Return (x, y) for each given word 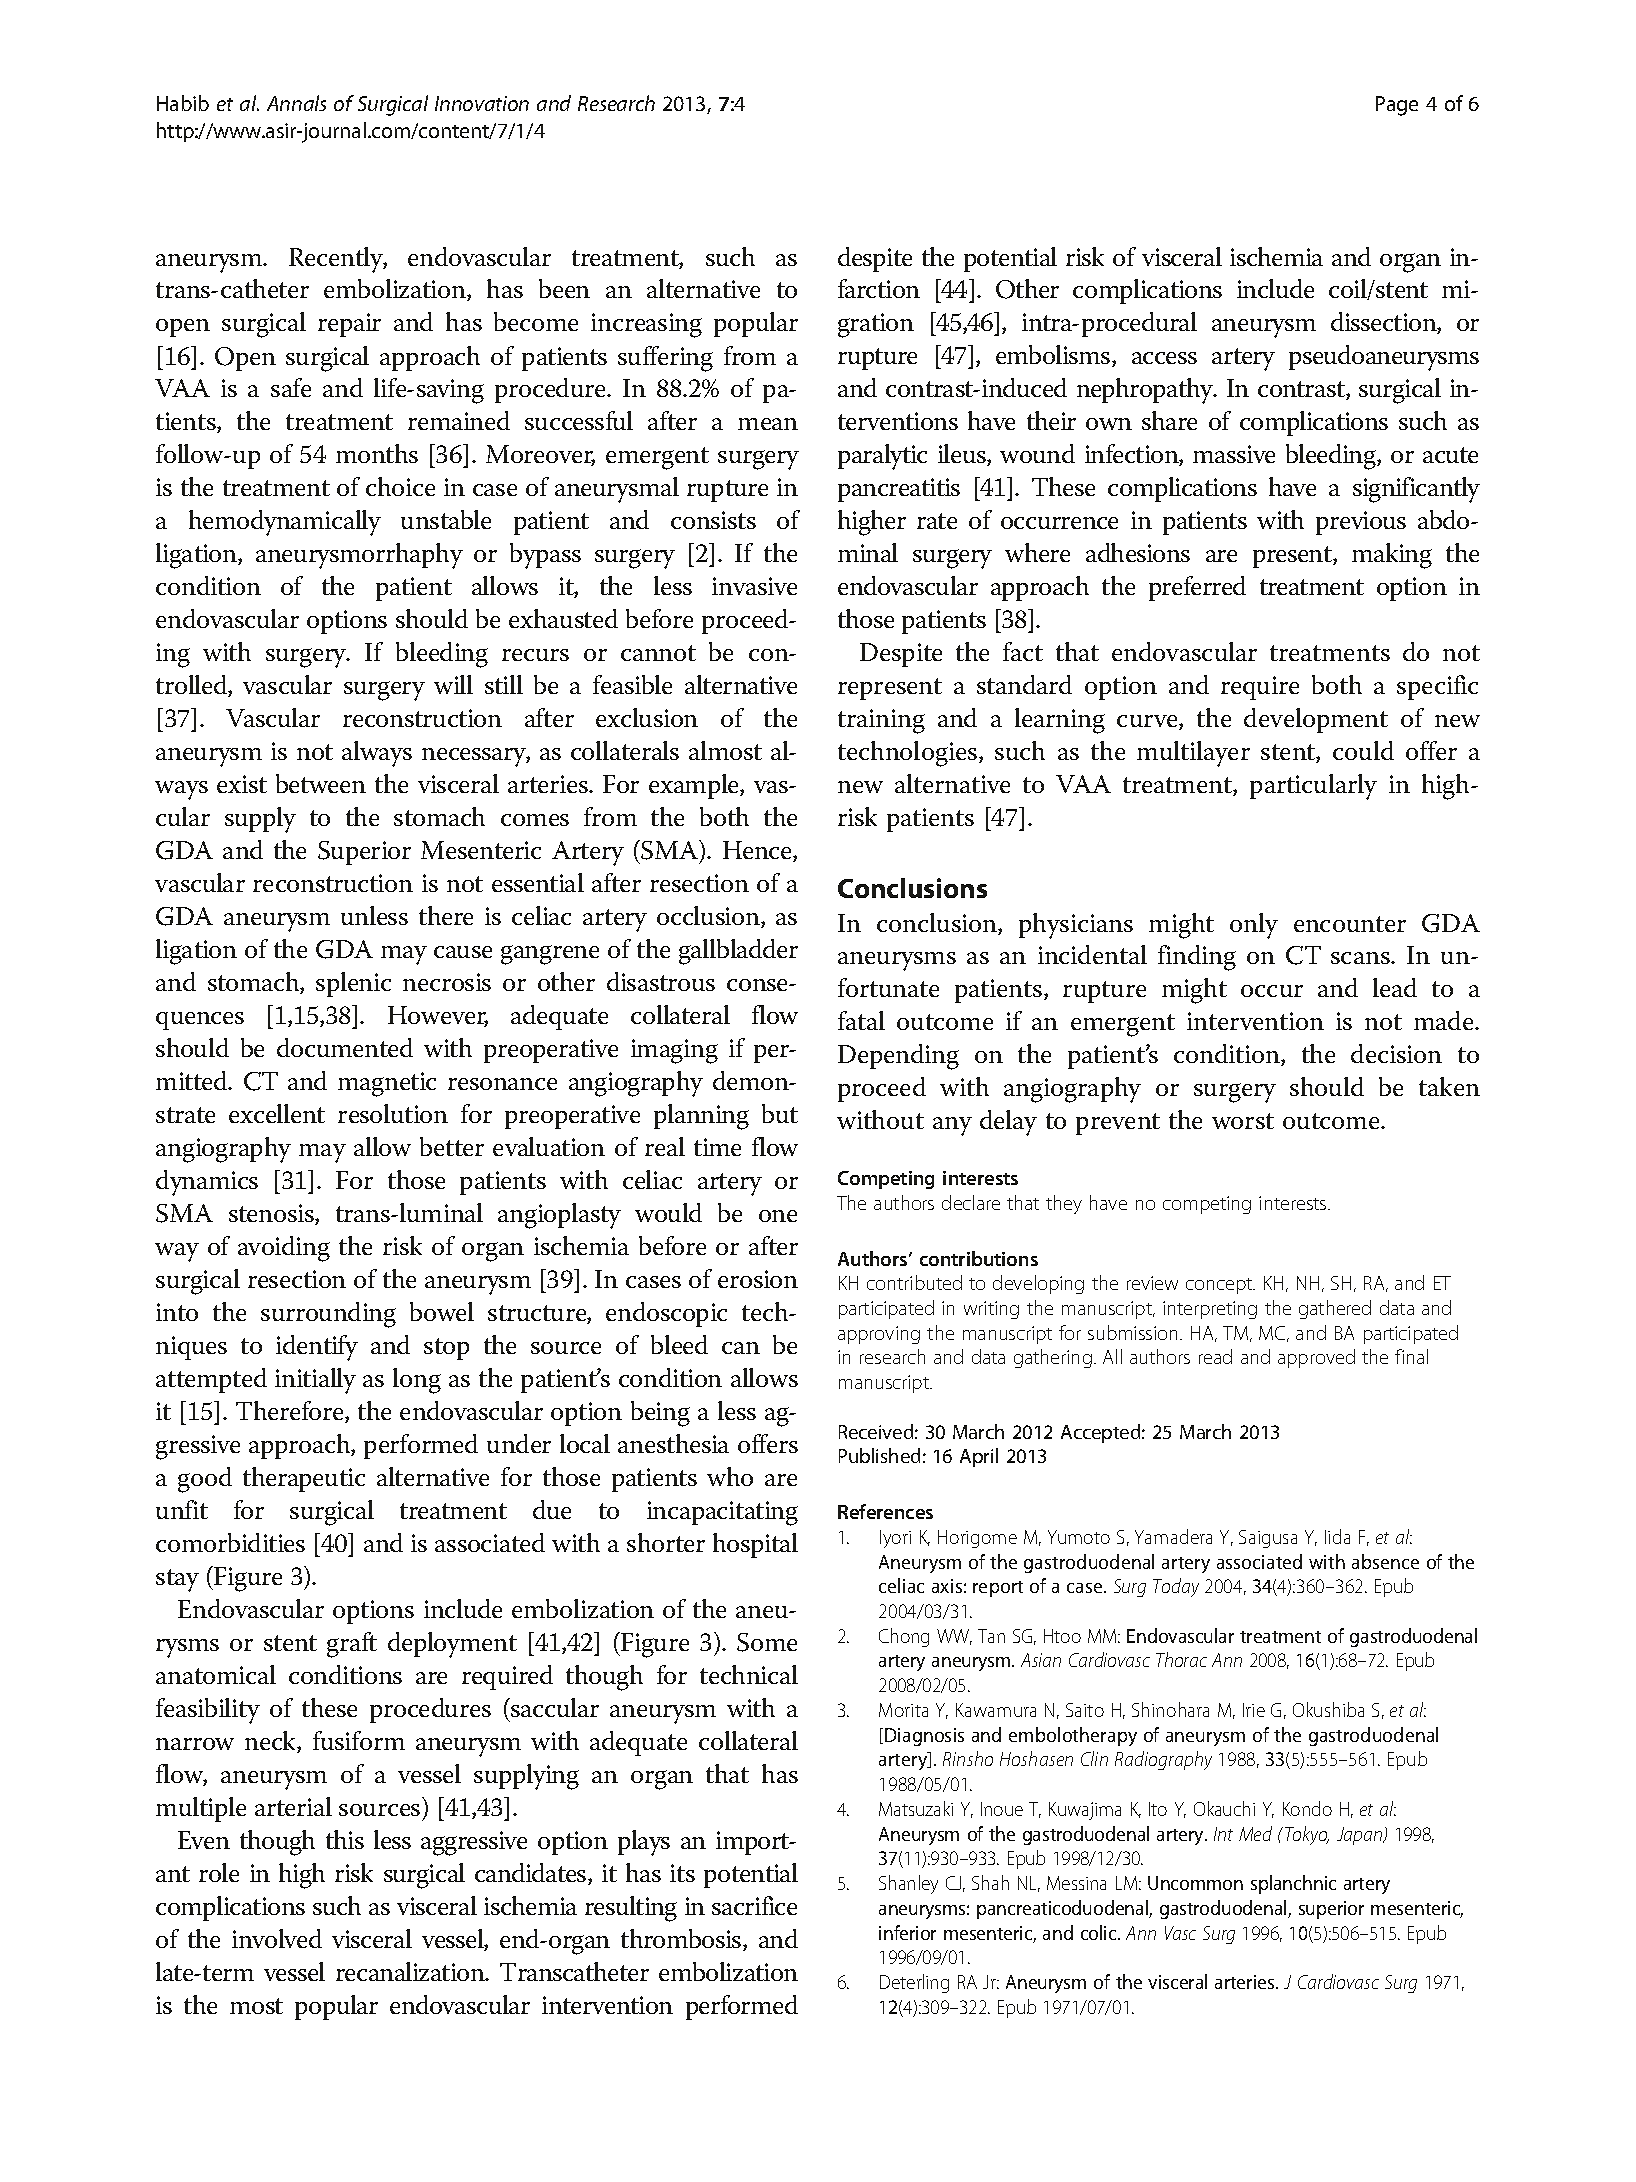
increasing (646, 325)
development (1316, 720)
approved (1316, 1358)
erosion (758, 1279)
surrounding (328, 1315)
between (321, 783)
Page (1397, 106)
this (345, 1839)
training (881, 721)
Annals (296, 103)
